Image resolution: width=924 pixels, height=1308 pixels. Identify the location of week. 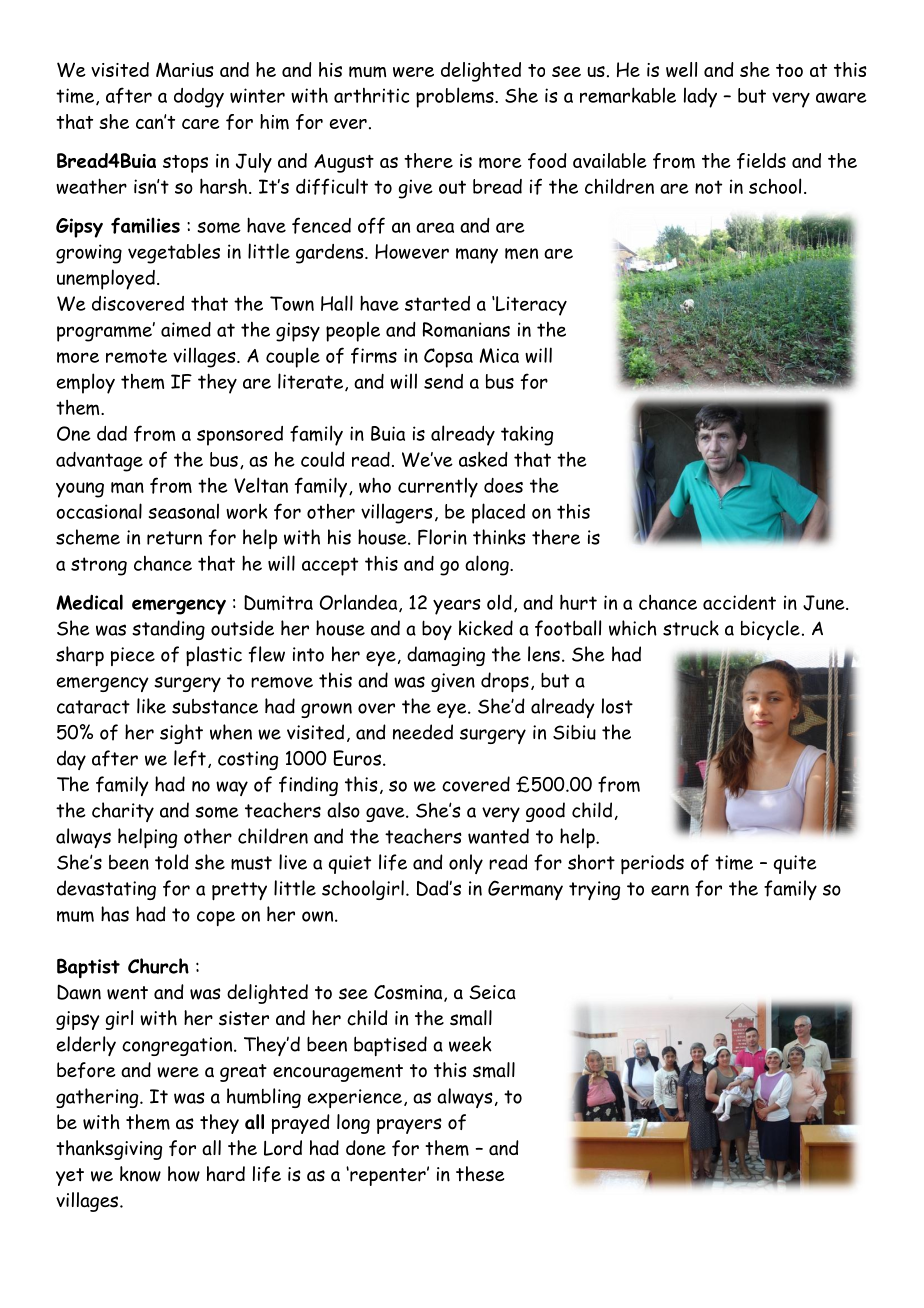
(470, 1044).
